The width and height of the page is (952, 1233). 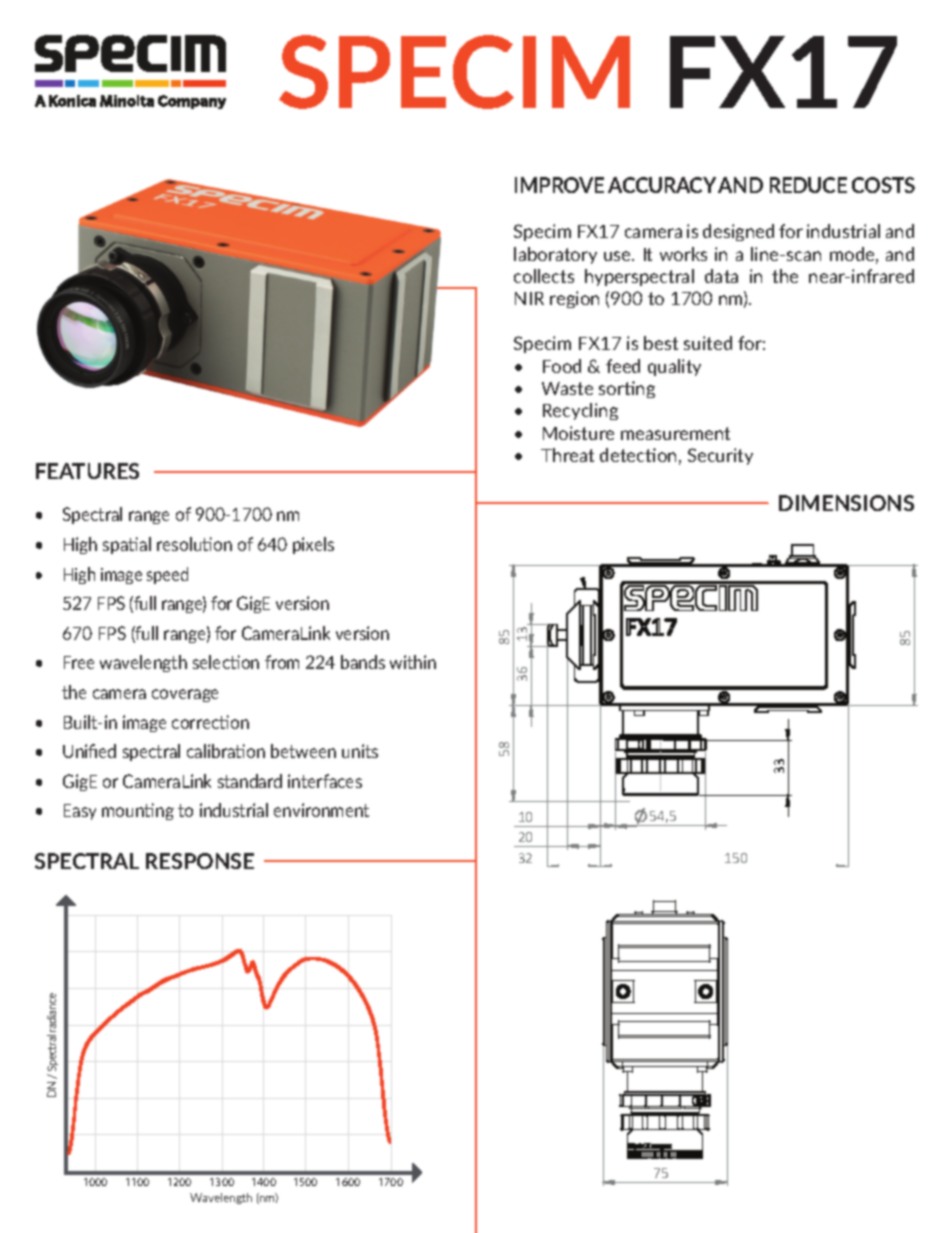 What do you see at coordinates (200, 861) in the page?
I see `RESPONSE` at bounding box center [200, 861].
